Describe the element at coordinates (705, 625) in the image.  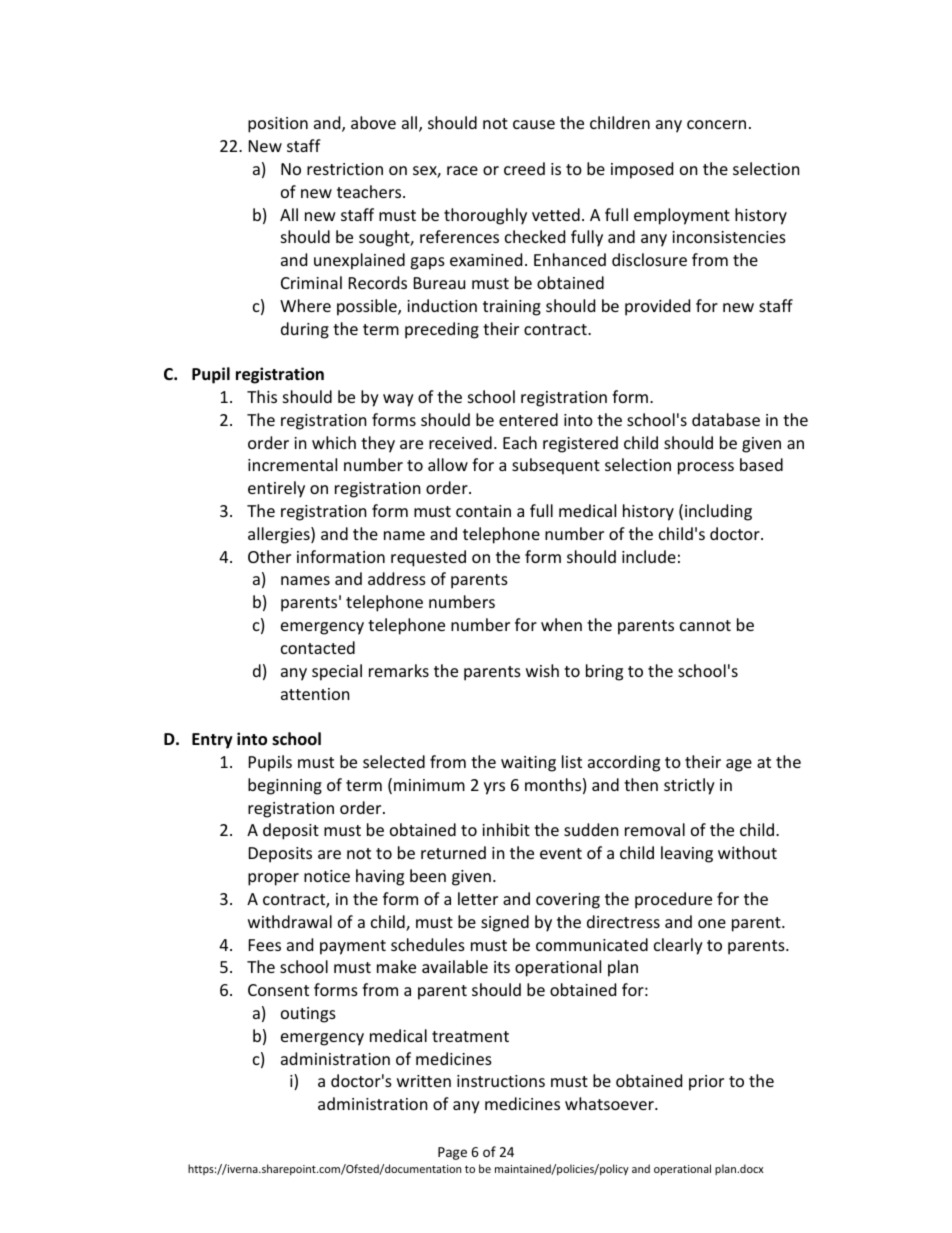
I see `cannot` at that location.
